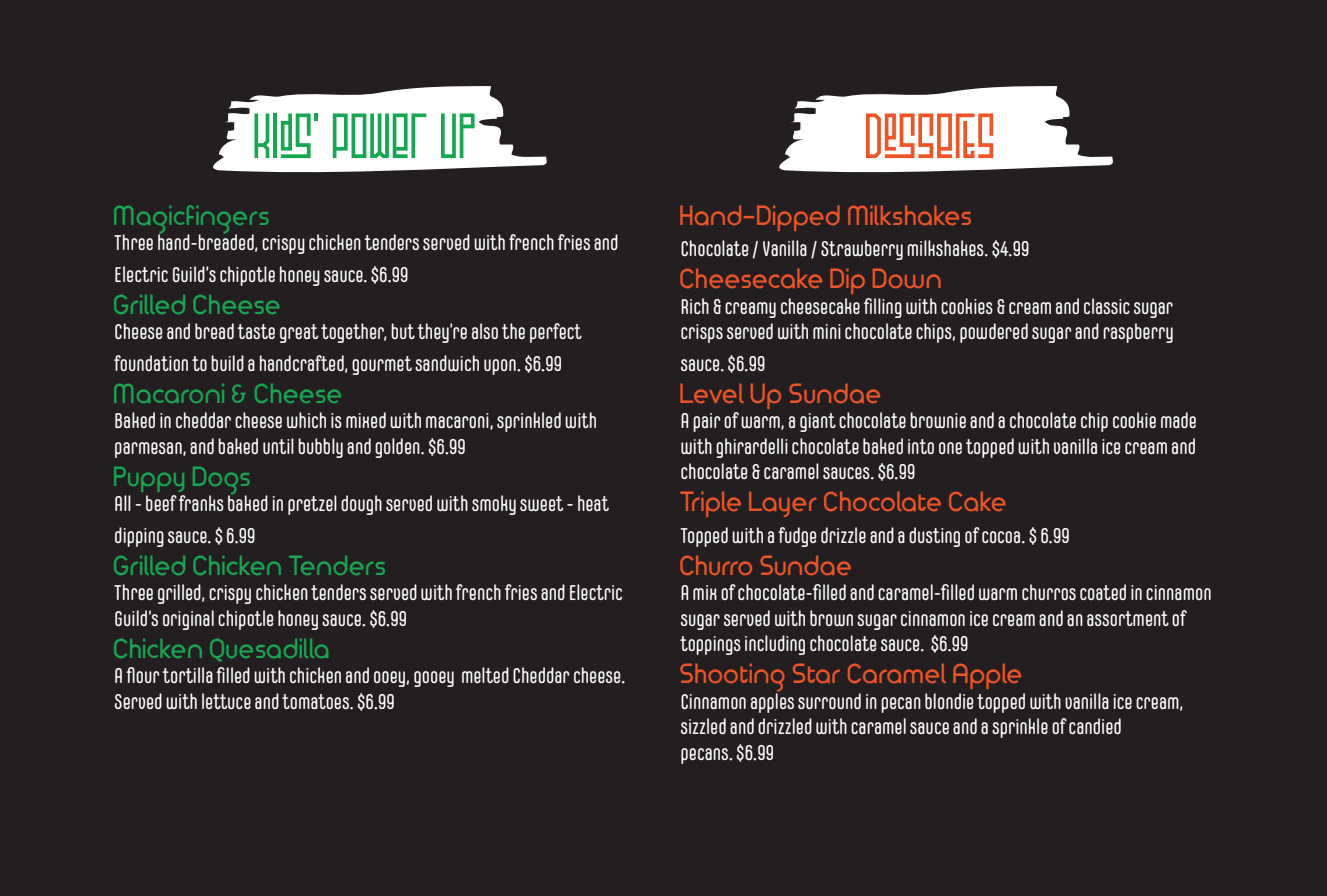 The width and height of the screenshot is (1327, 896). What do you see at coordinates (703, 726) in the screenshot?
I see `sizzled` at bounding box center [703, 726].
